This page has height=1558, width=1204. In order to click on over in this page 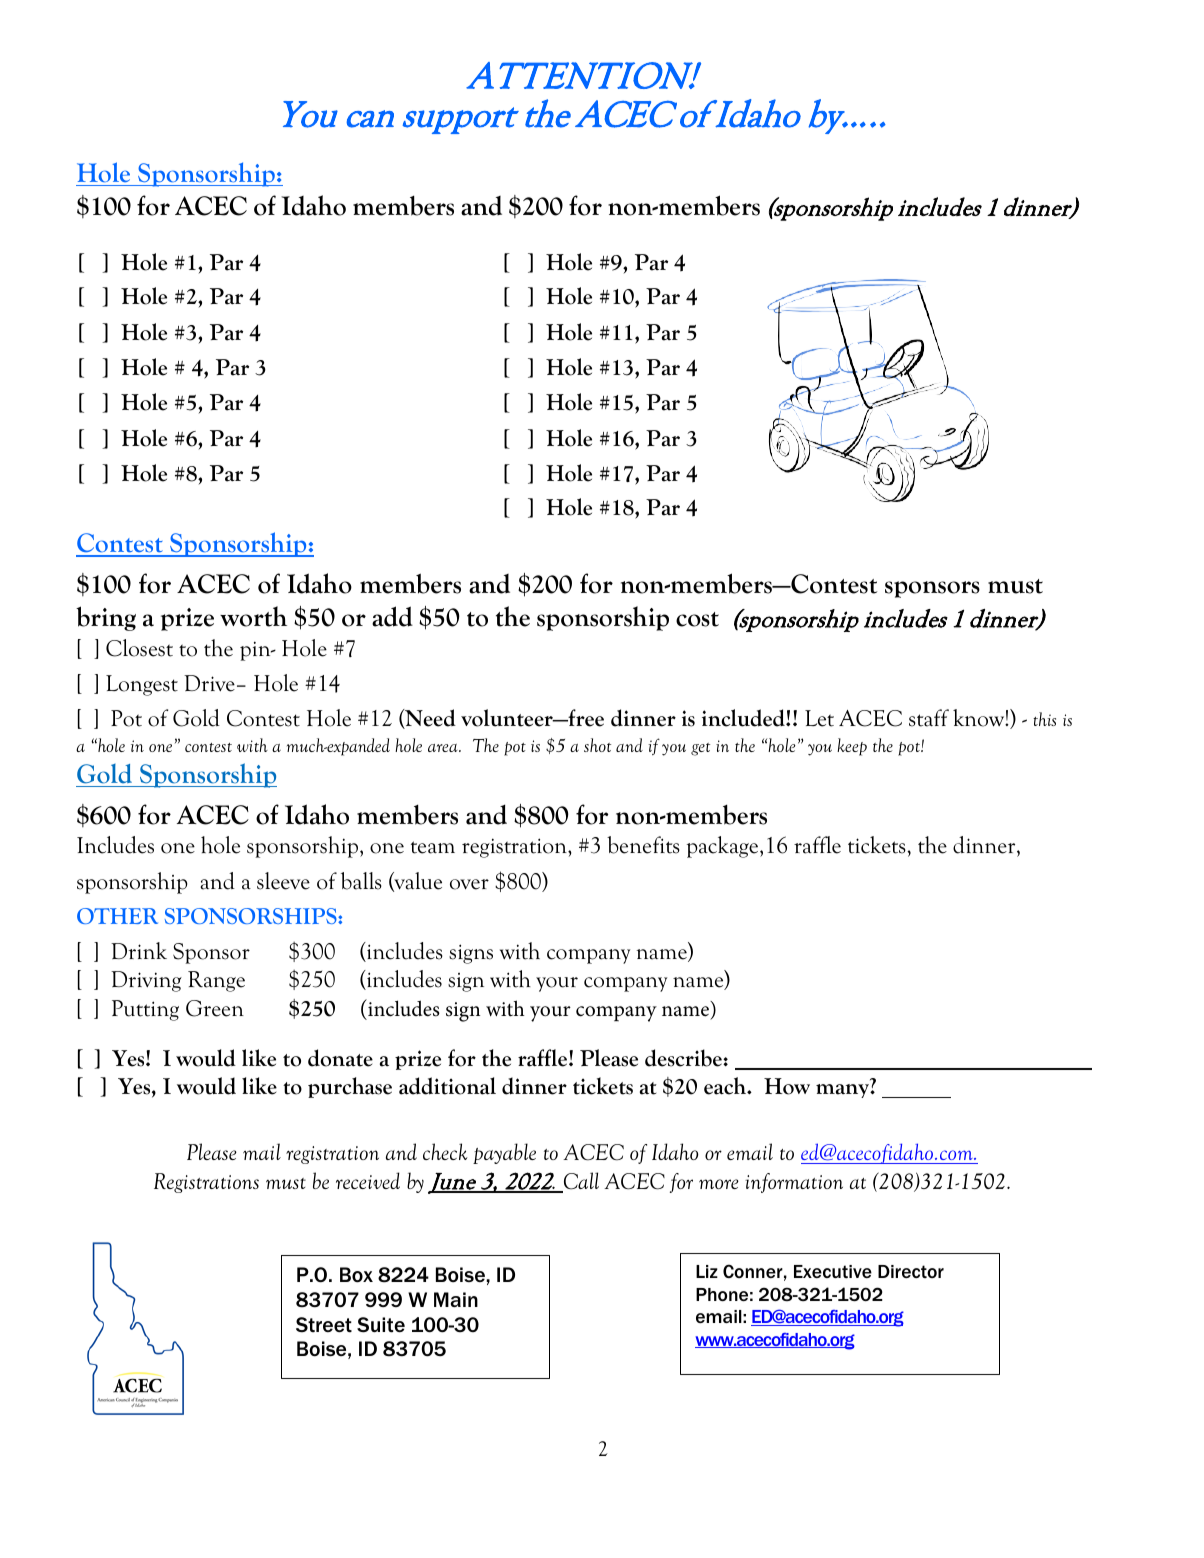, I will do `click(469, 884)`.
